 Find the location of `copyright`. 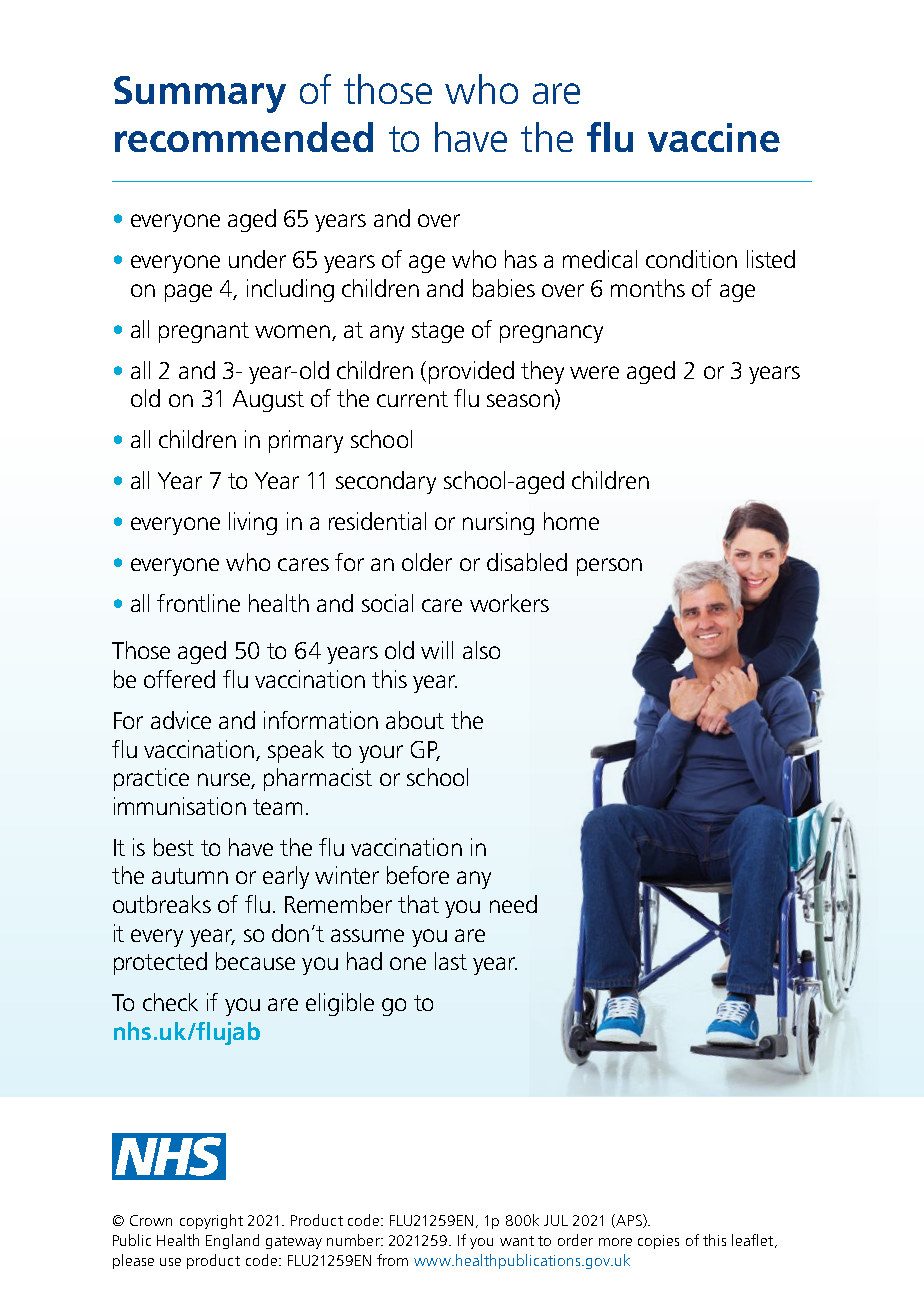

copyright is located at coordinates (211, 1221).
